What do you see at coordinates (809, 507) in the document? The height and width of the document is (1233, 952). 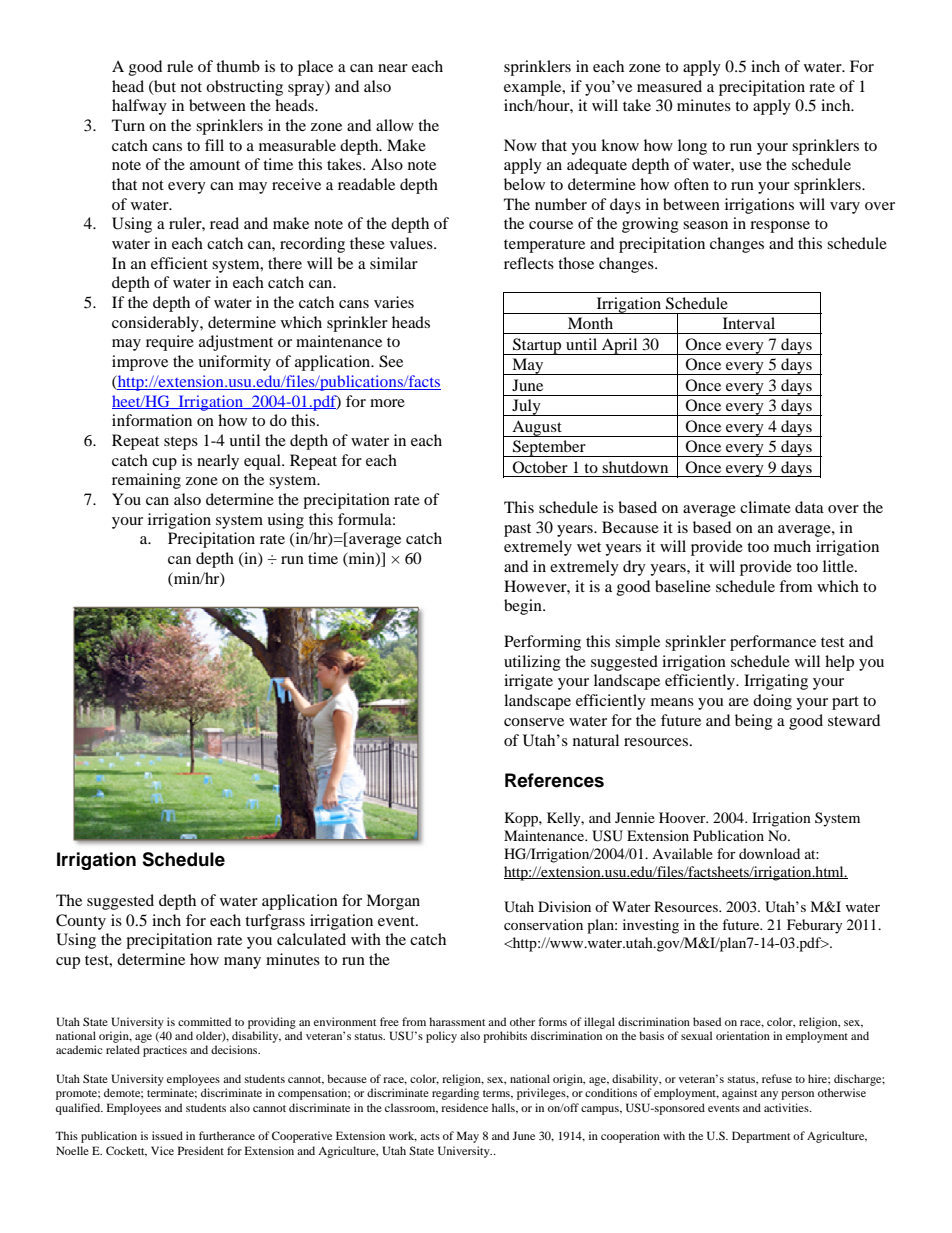 I see `data` at bounding box center [809, 507].
